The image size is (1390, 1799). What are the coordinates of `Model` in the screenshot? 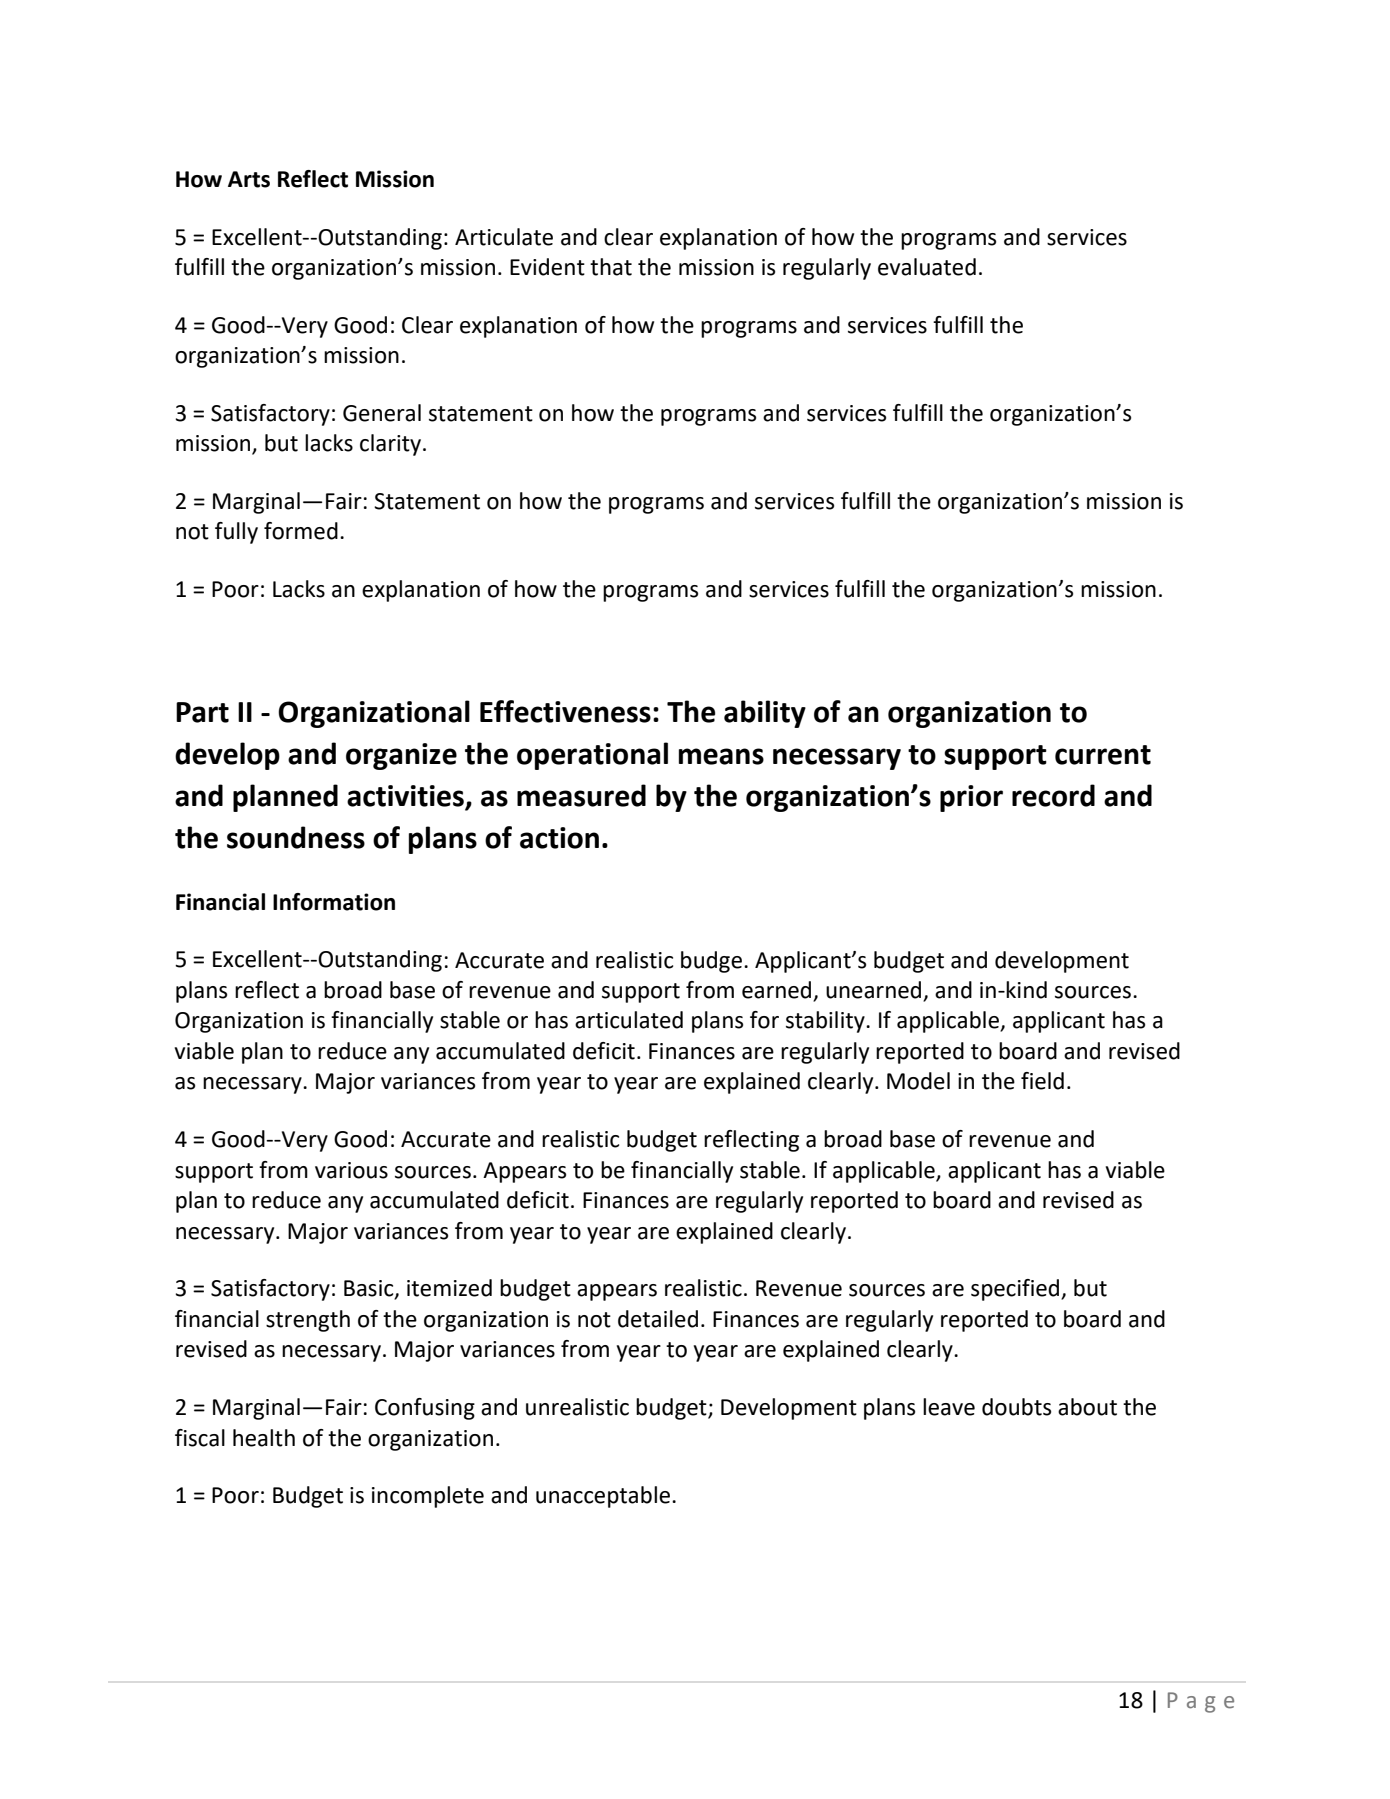 It's located at (918, 1081).
